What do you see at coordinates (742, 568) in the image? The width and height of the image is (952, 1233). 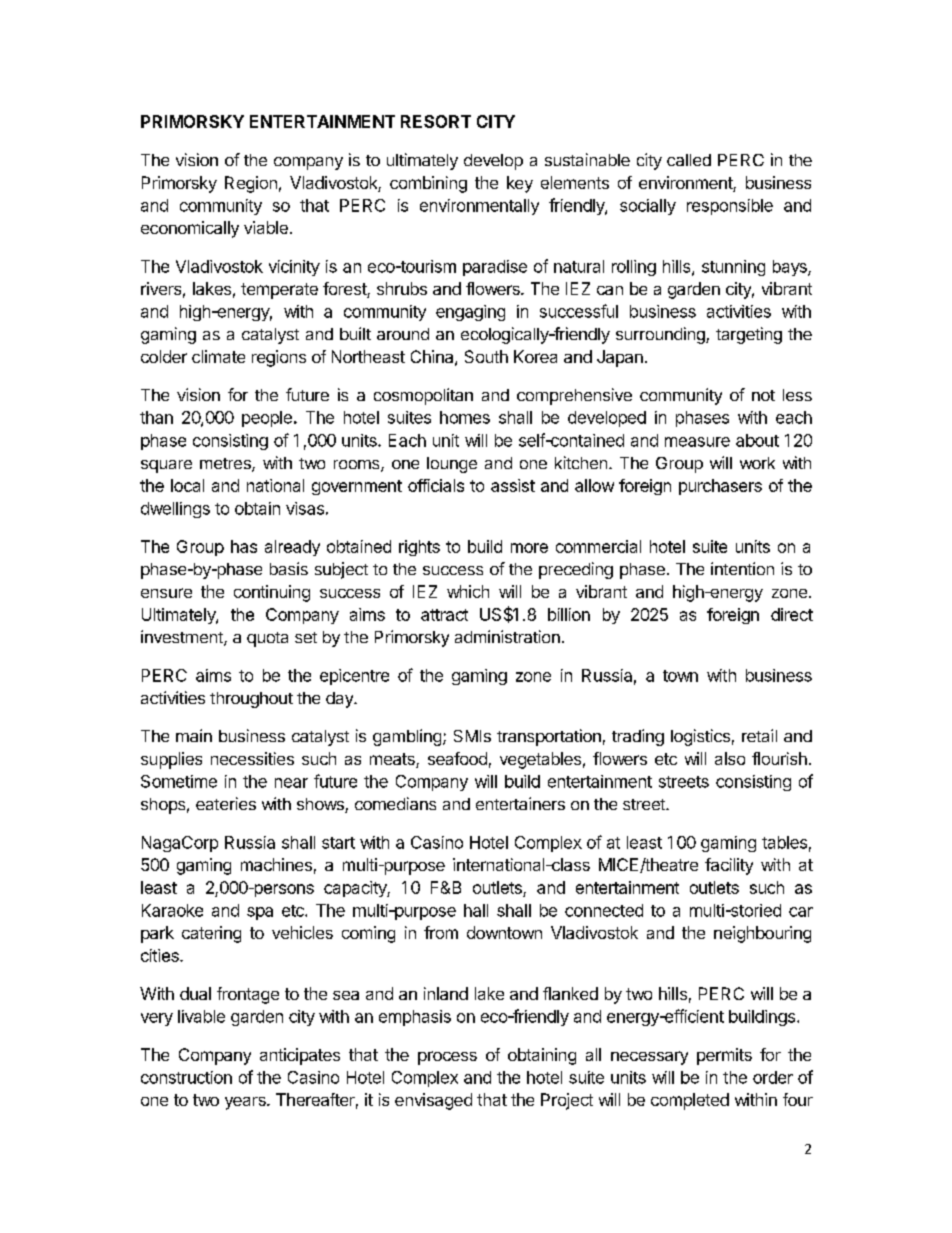 I see `intention` at bounding box center [742, 568].
